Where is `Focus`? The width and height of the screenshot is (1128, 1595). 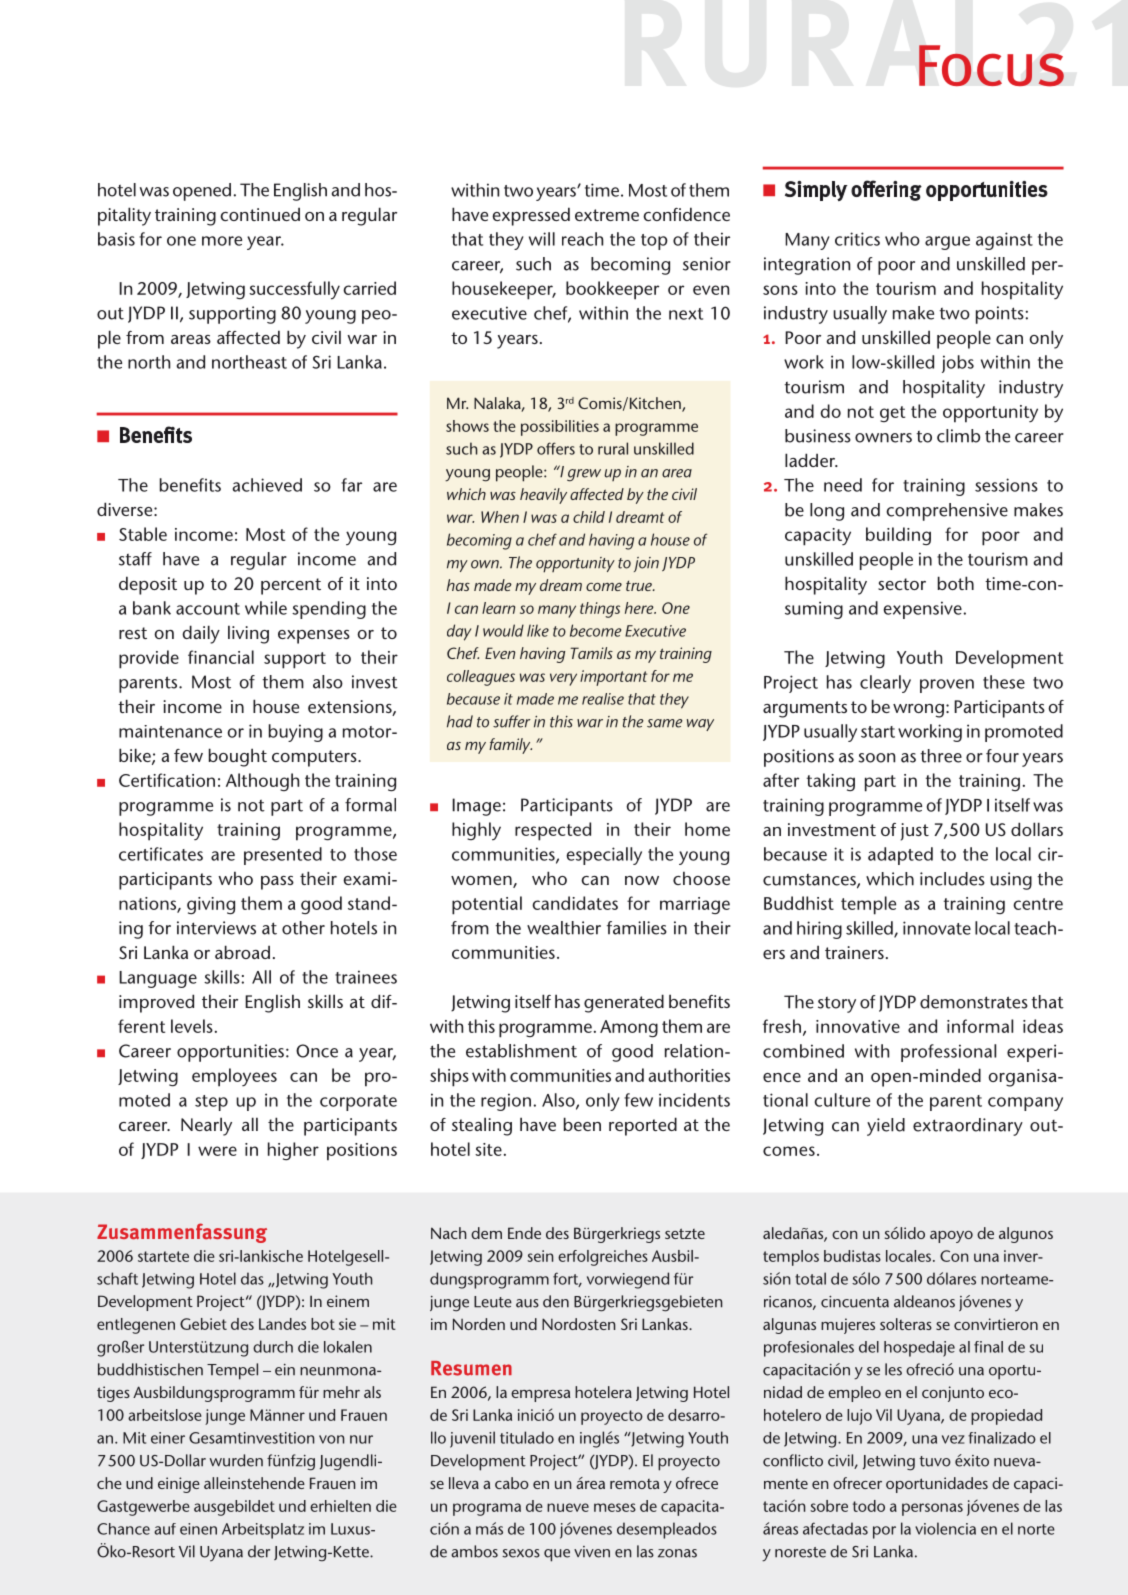 Focus is located at coordinates (991, 66).
